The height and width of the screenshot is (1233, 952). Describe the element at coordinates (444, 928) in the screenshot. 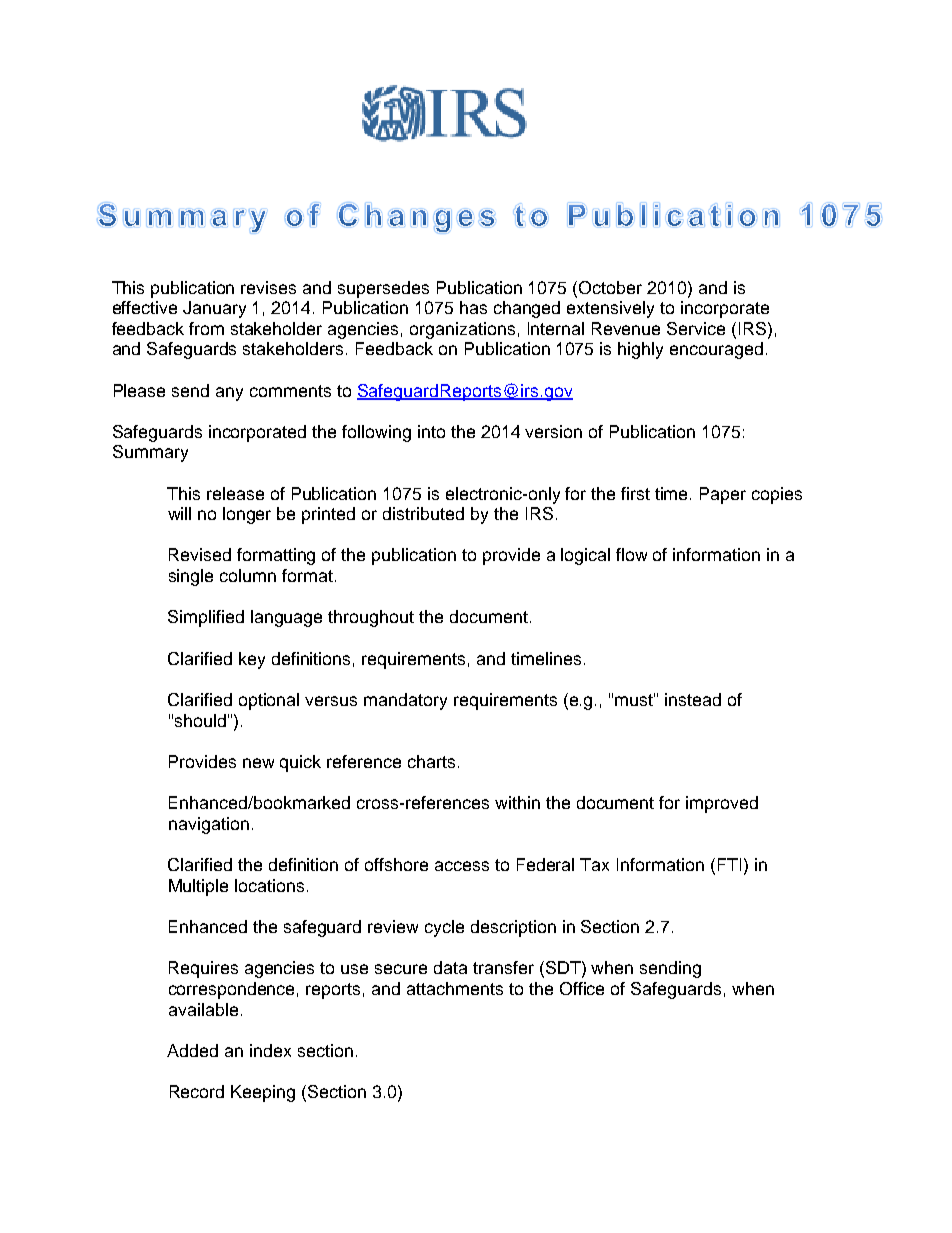

I see `cycle` at that location.
